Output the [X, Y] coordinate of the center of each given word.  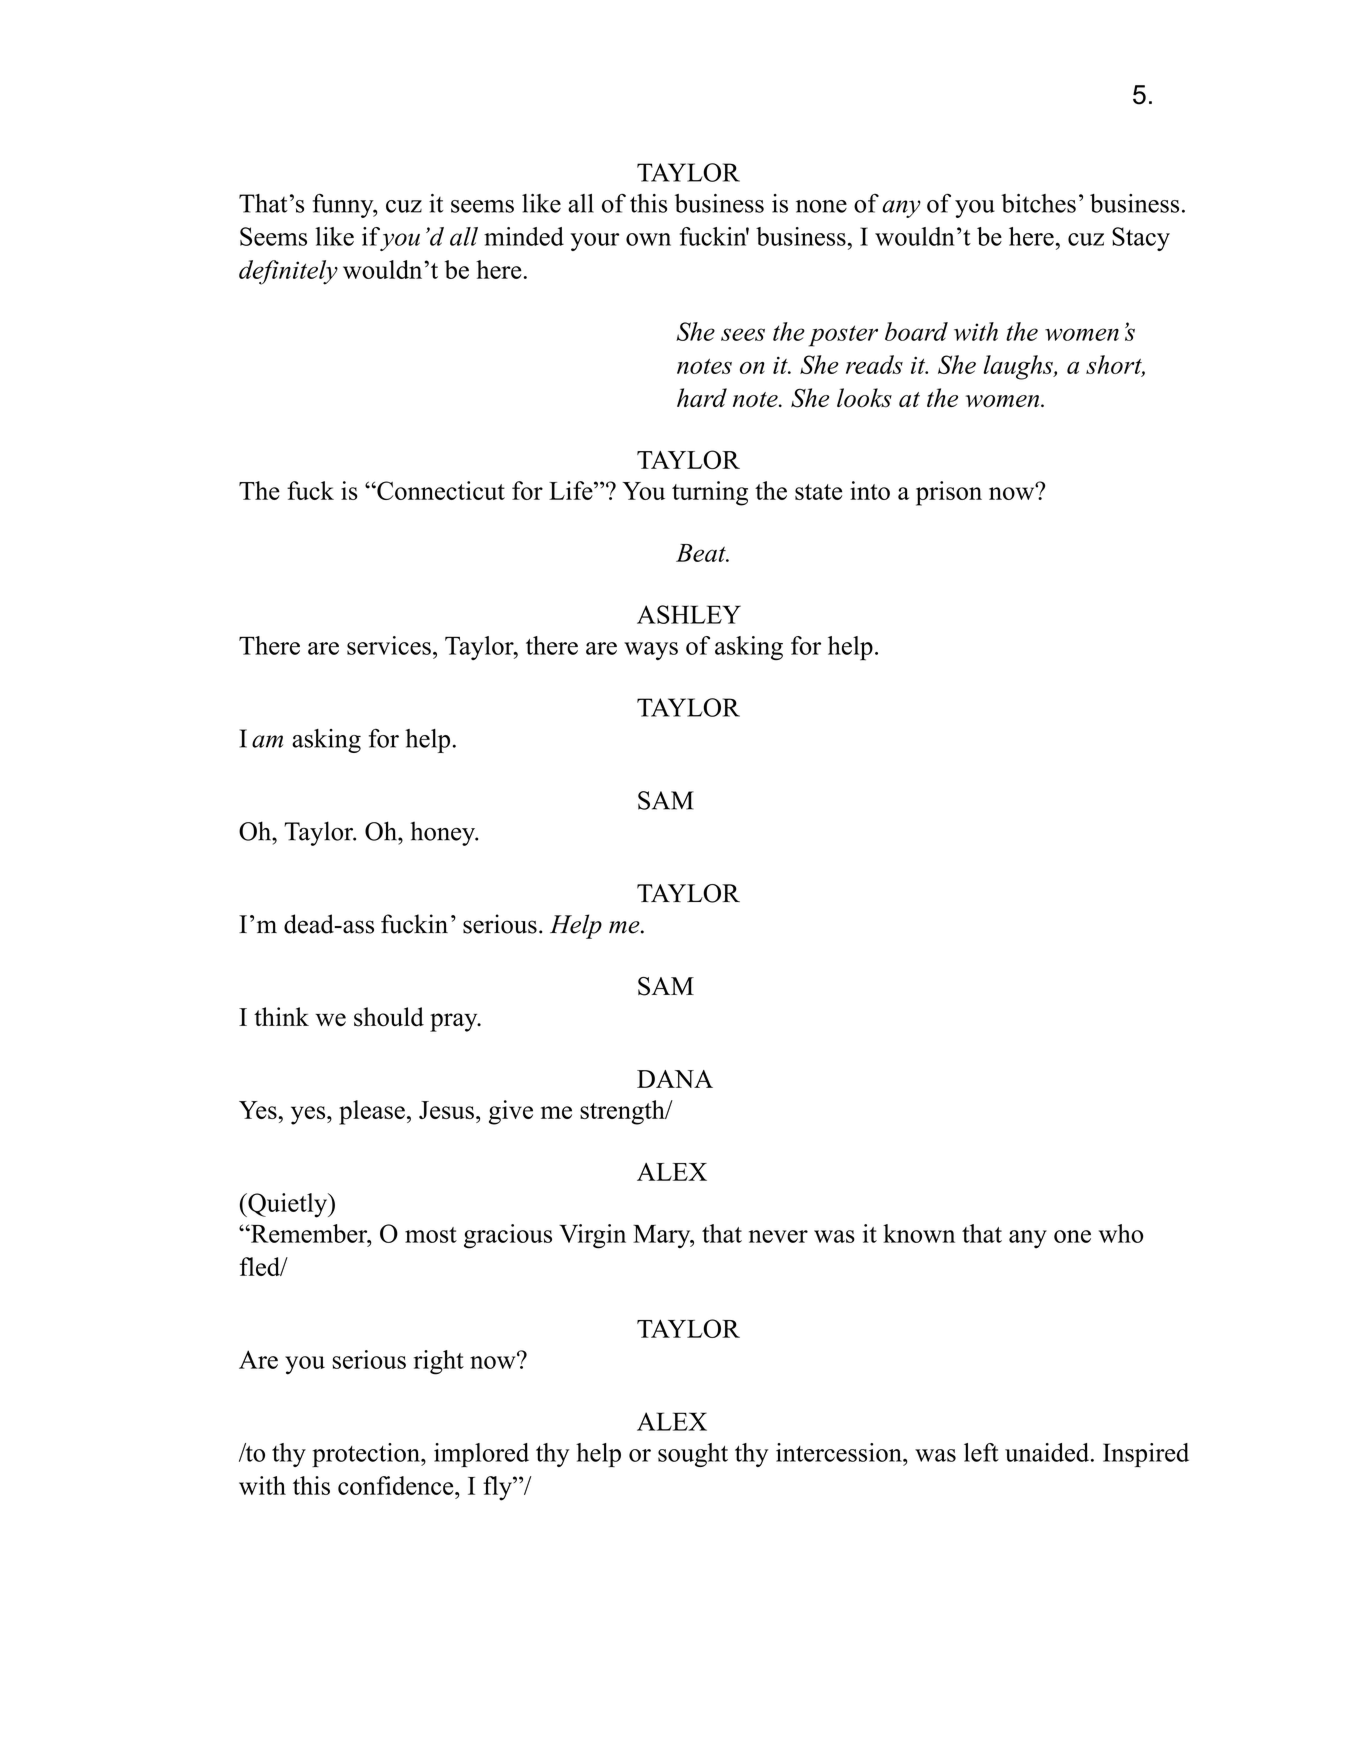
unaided [1048, 1452]
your [594, 242]
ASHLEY [689, 614]
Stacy [1141, 239]
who [1121, 1233]
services [389, 645]
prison [949, 493]
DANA [675, 1079]
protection [367, 1455]
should [389, 1017]
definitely [288, 272]
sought [693, 1455]
